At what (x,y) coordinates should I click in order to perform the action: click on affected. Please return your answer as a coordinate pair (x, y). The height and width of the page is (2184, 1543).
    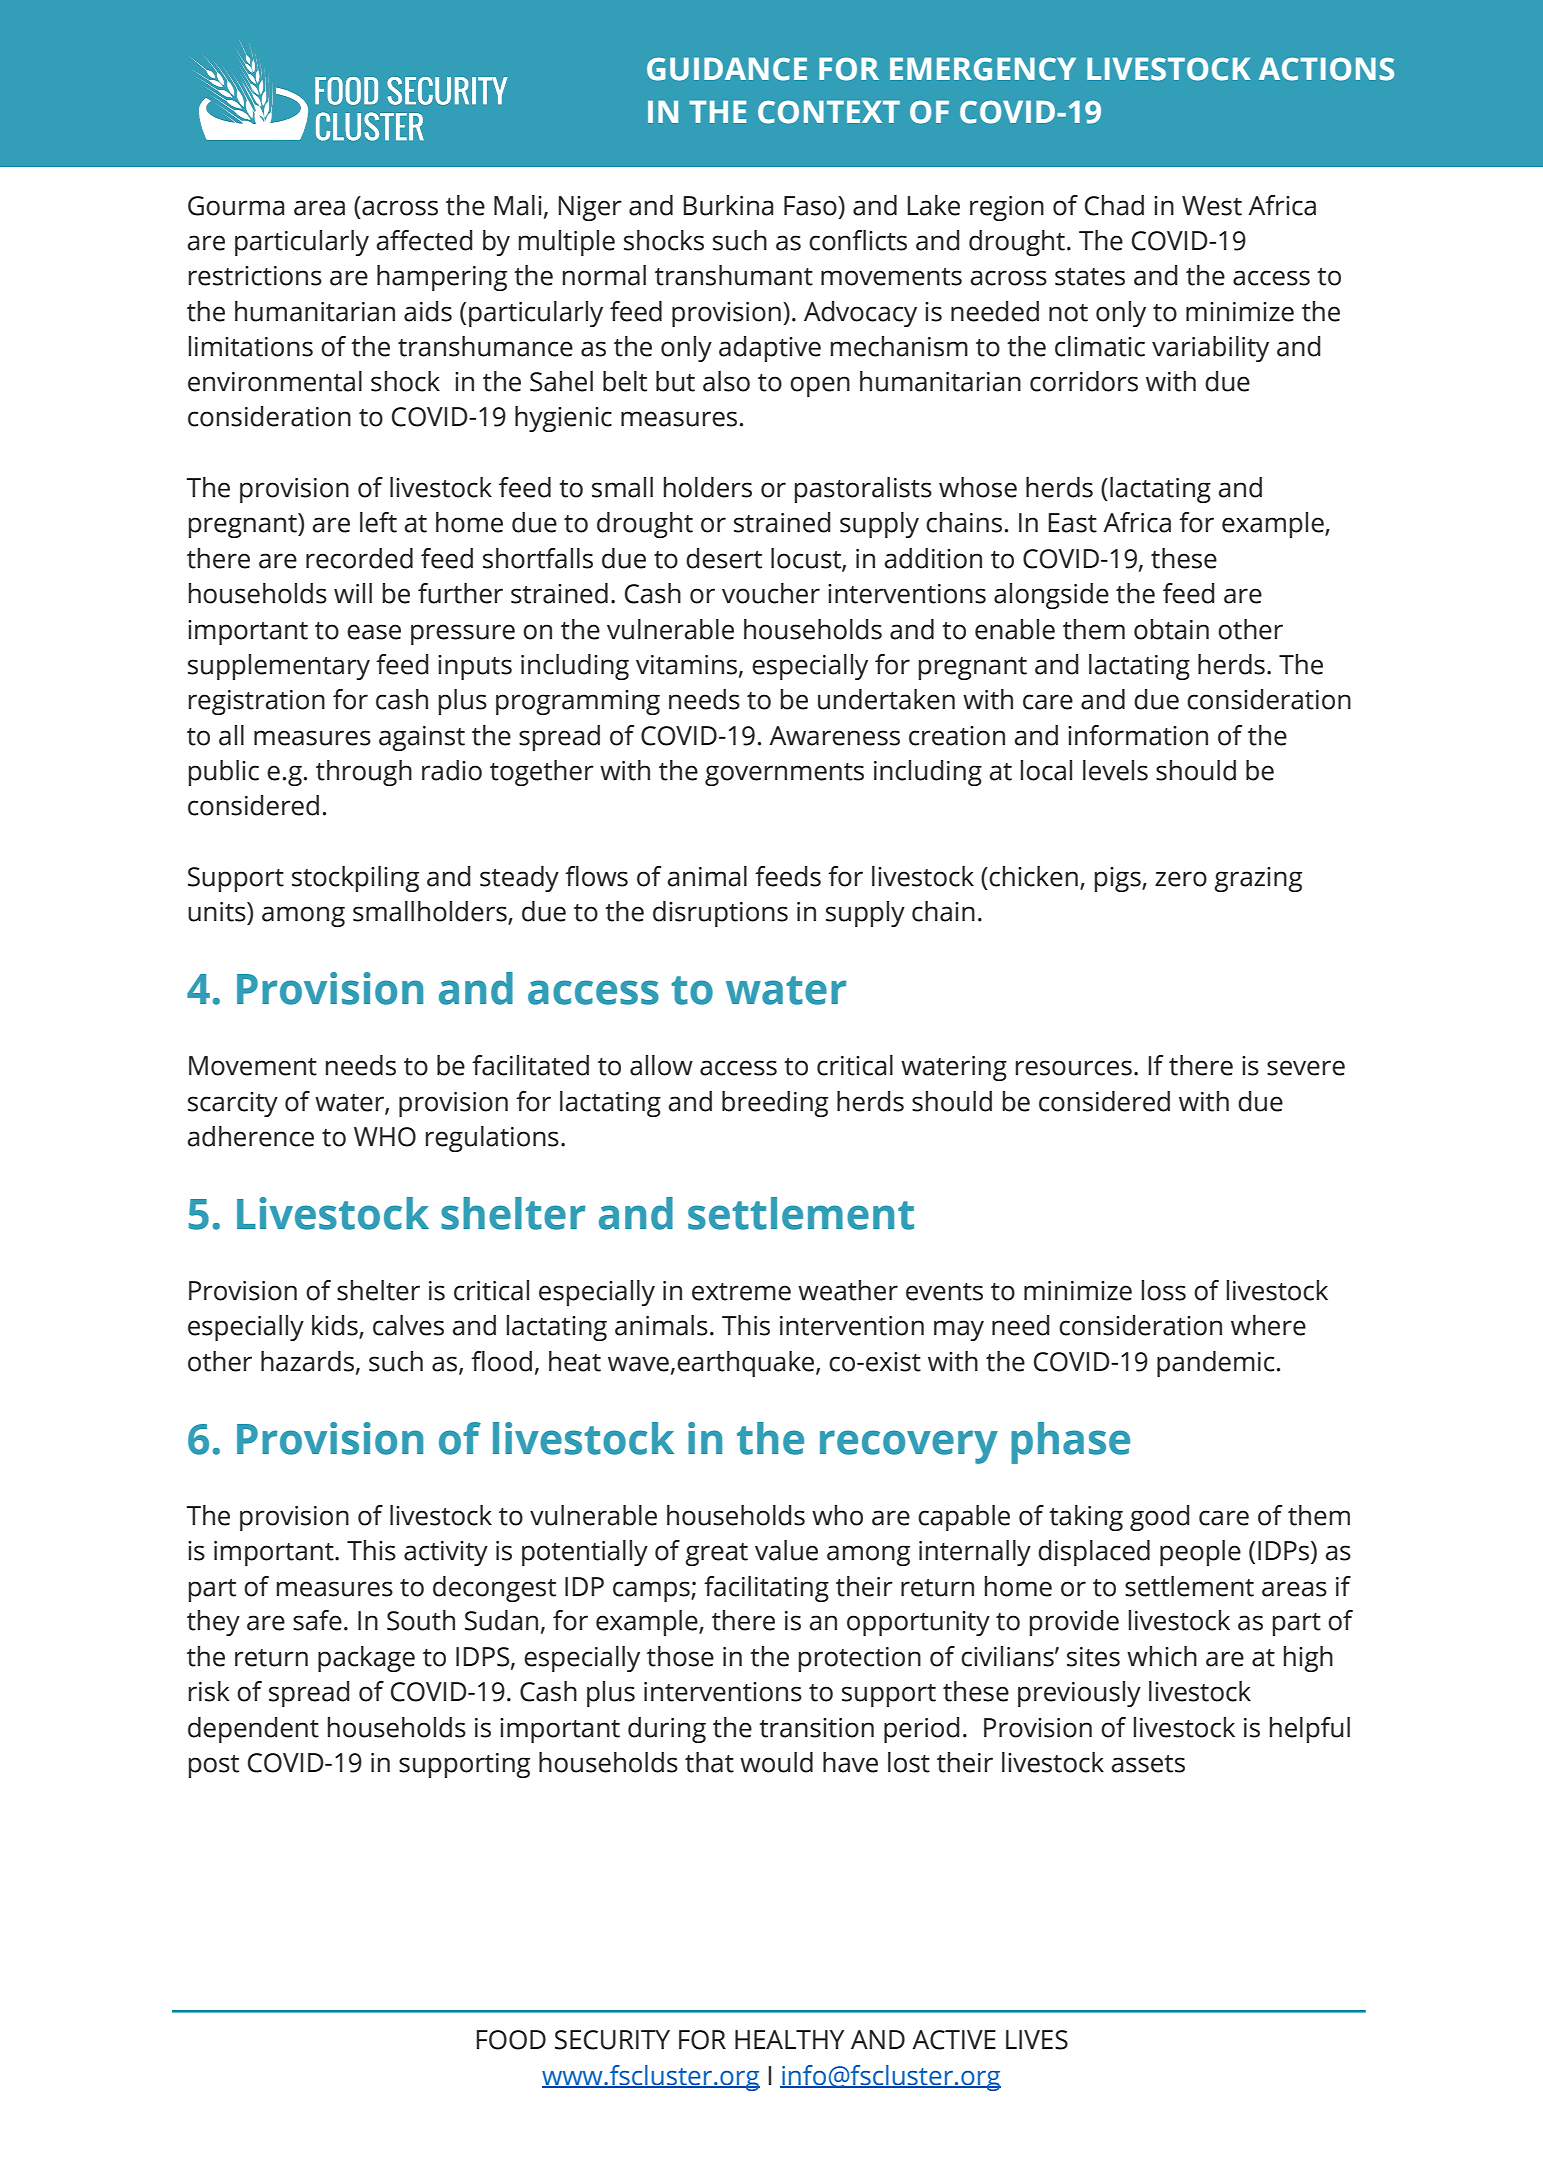
    Looking at the image, I should click on (424, 240).
